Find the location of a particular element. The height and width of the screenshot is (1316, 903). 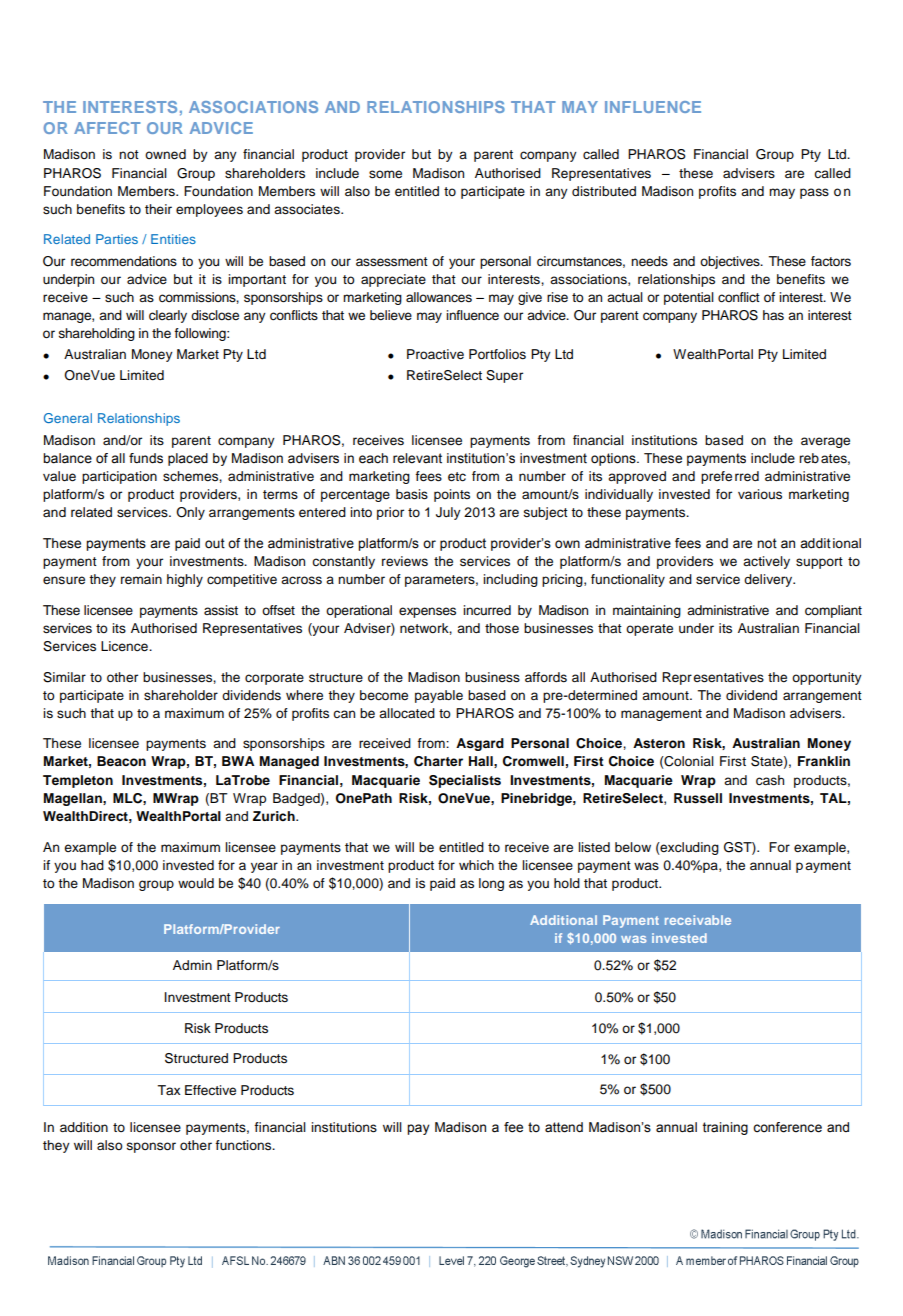

expenses is located at coordinates (427, 612).
